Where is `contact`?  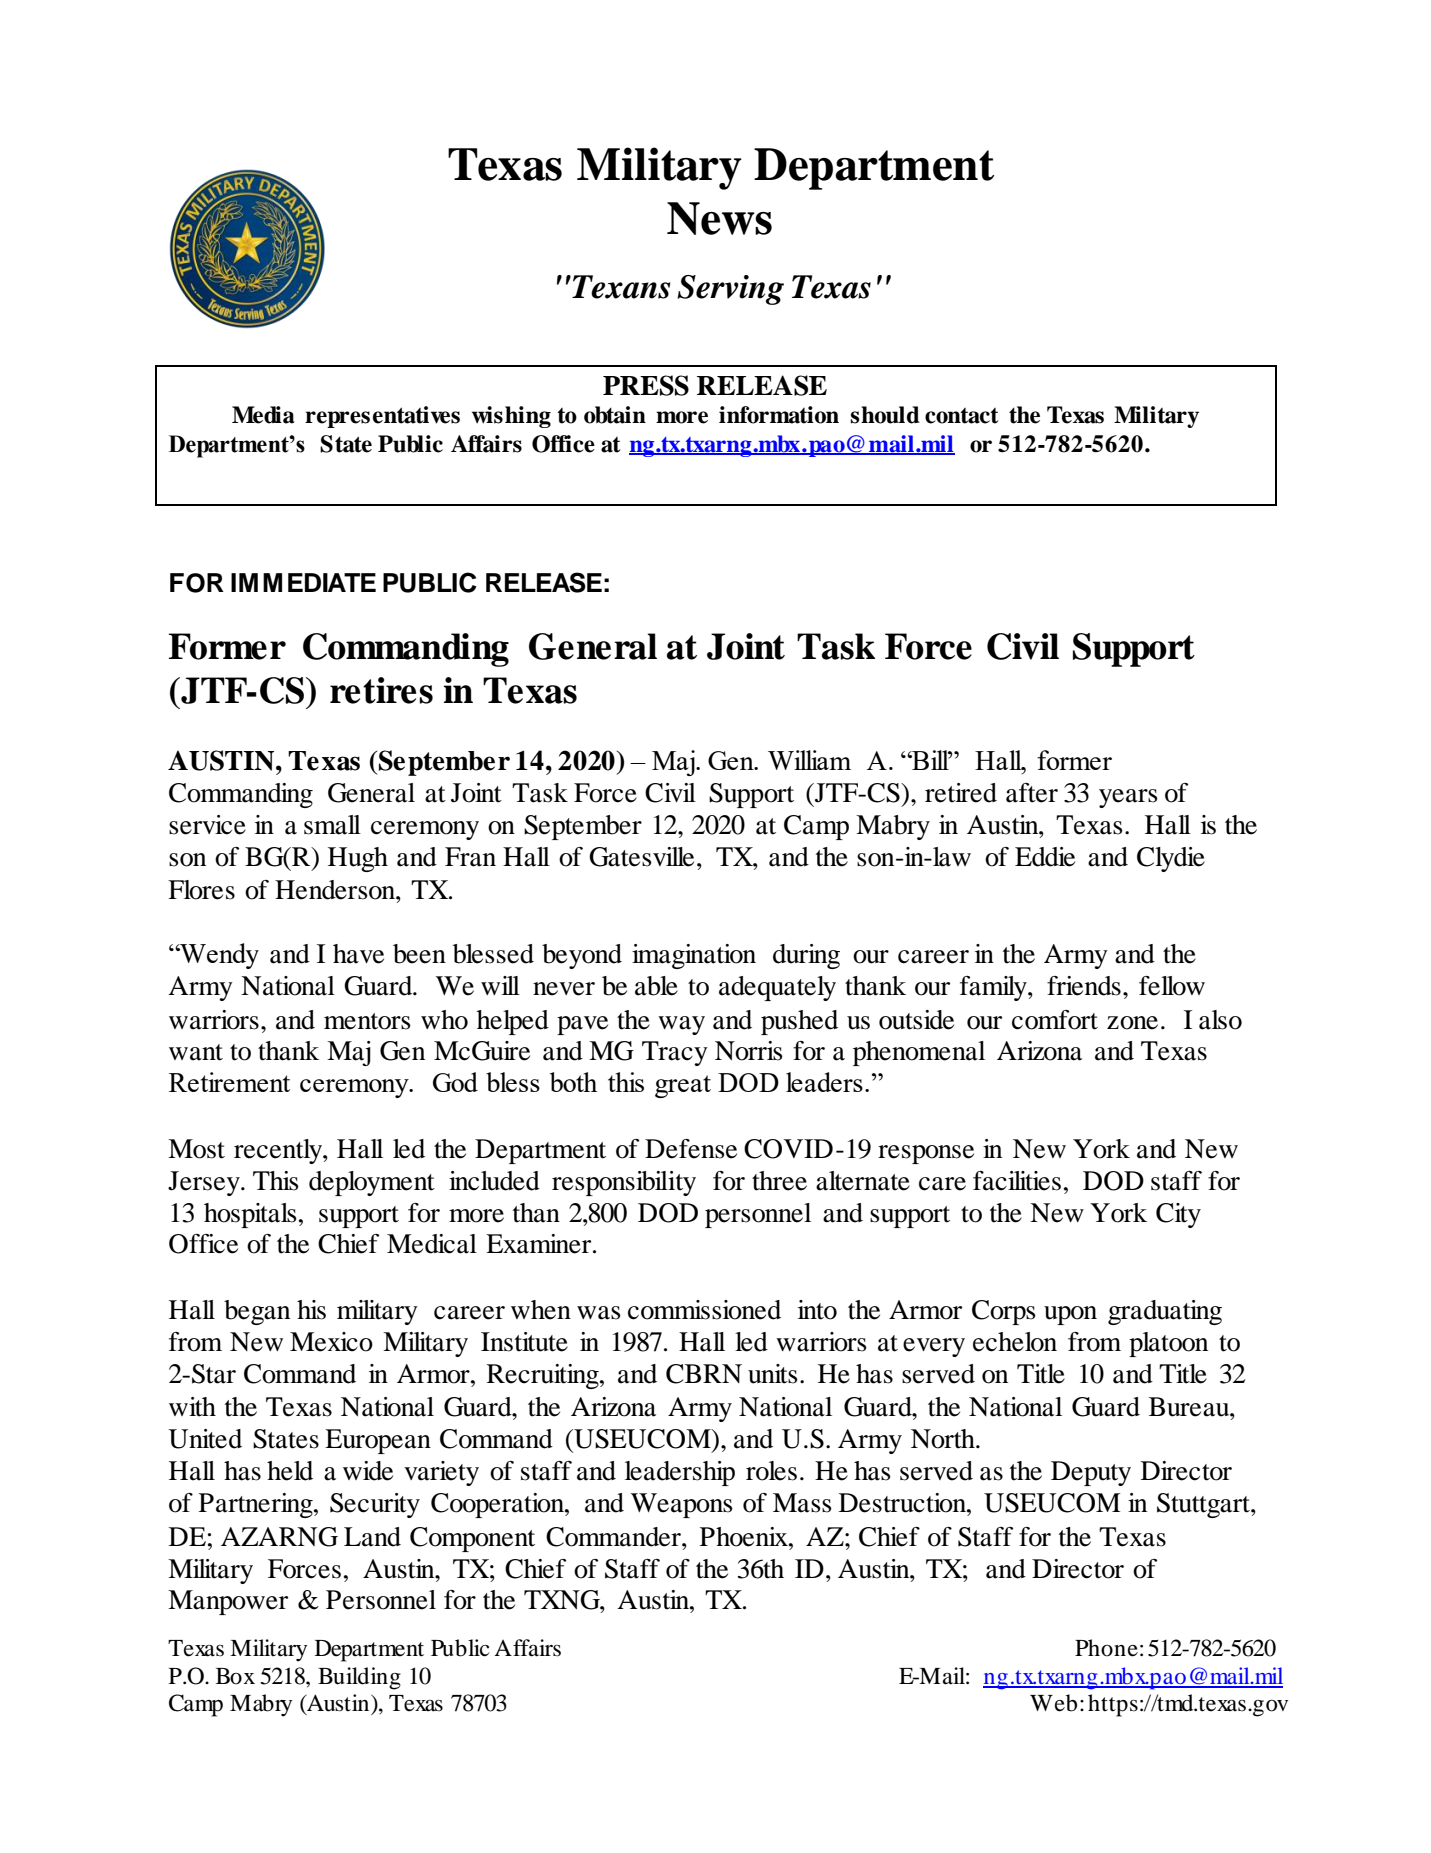 contact is located at coordinates (962, 416).
